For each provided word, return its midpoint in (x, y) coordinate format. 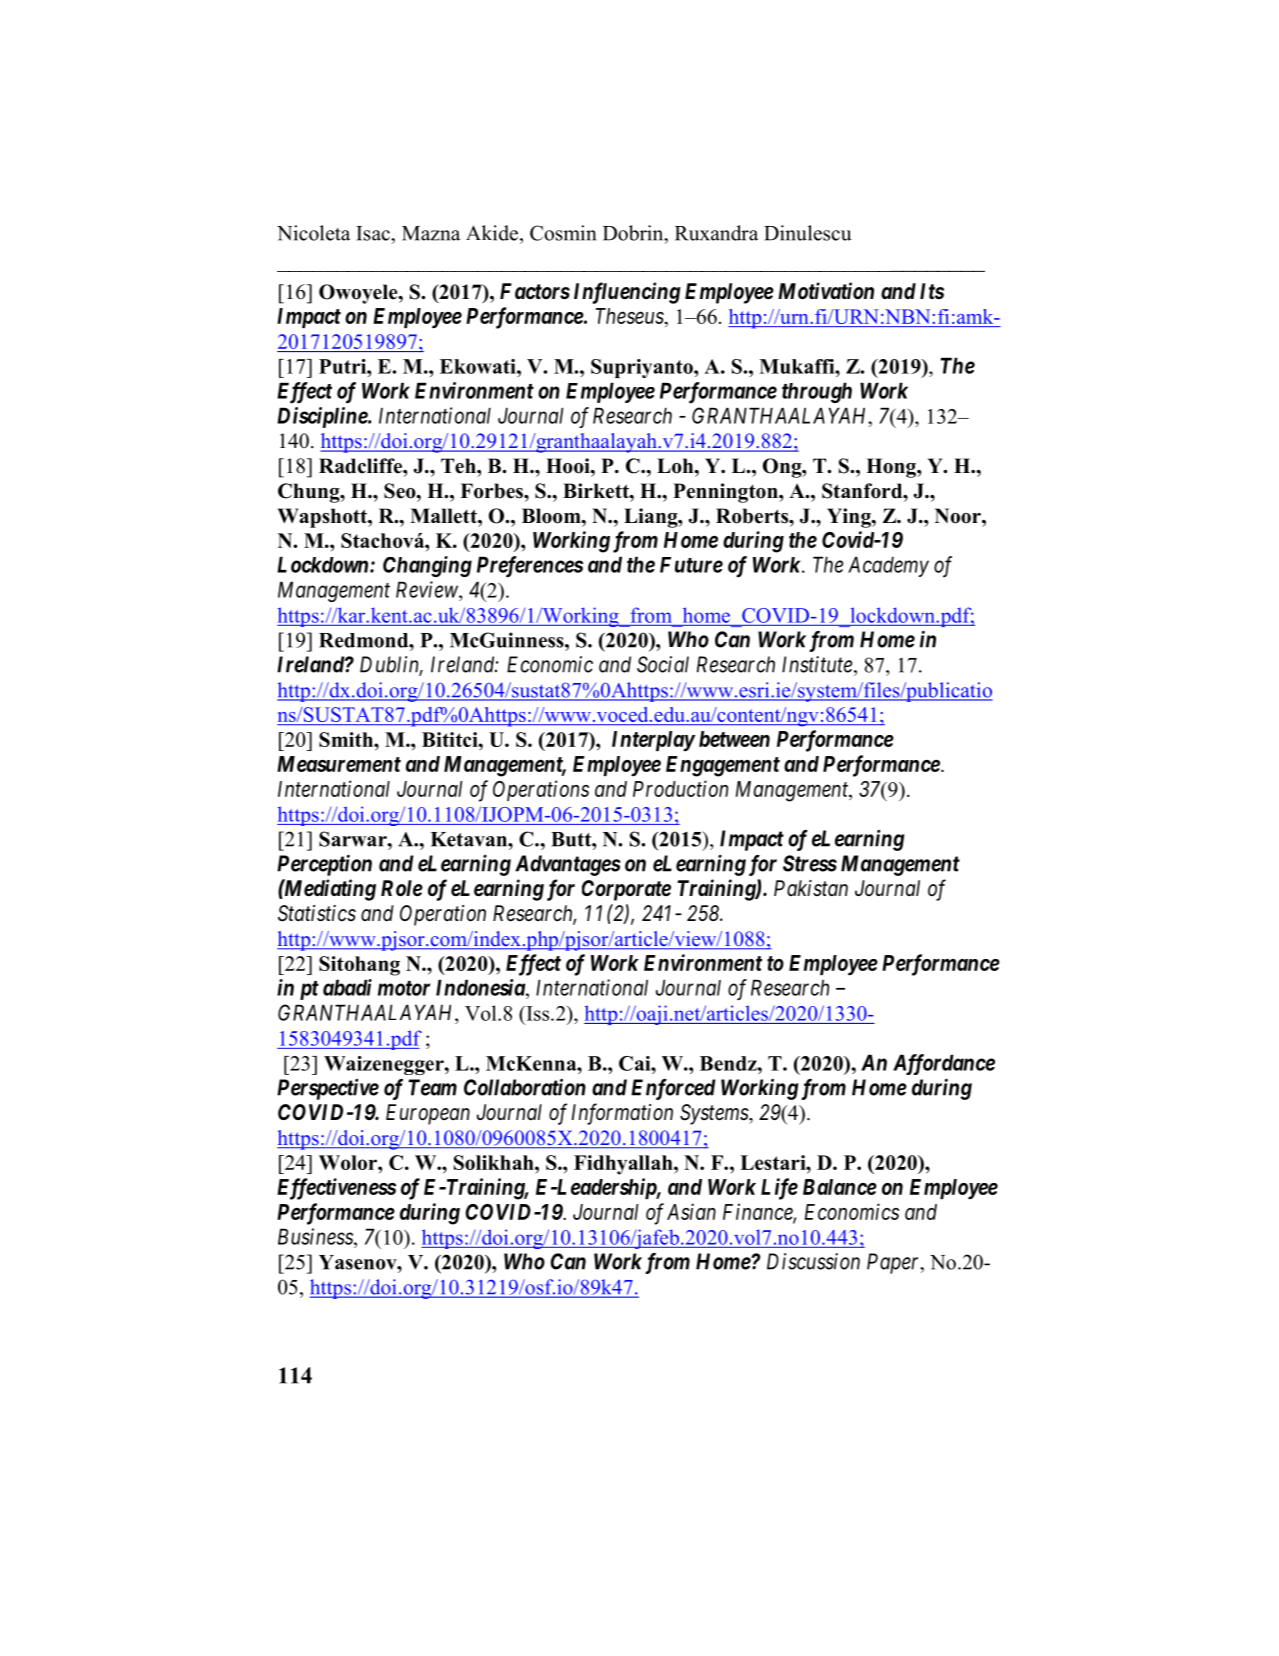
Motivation (826, 291)
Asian (691, 1211)
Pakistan (811, 888)
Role (402, 888)
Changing (427, 566)
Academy (888, 566)
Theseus (630, 316)
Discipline (323, 417)
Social (663, 664)
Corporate (626, 890)
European (428, 1114)
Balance (840, 1187)
